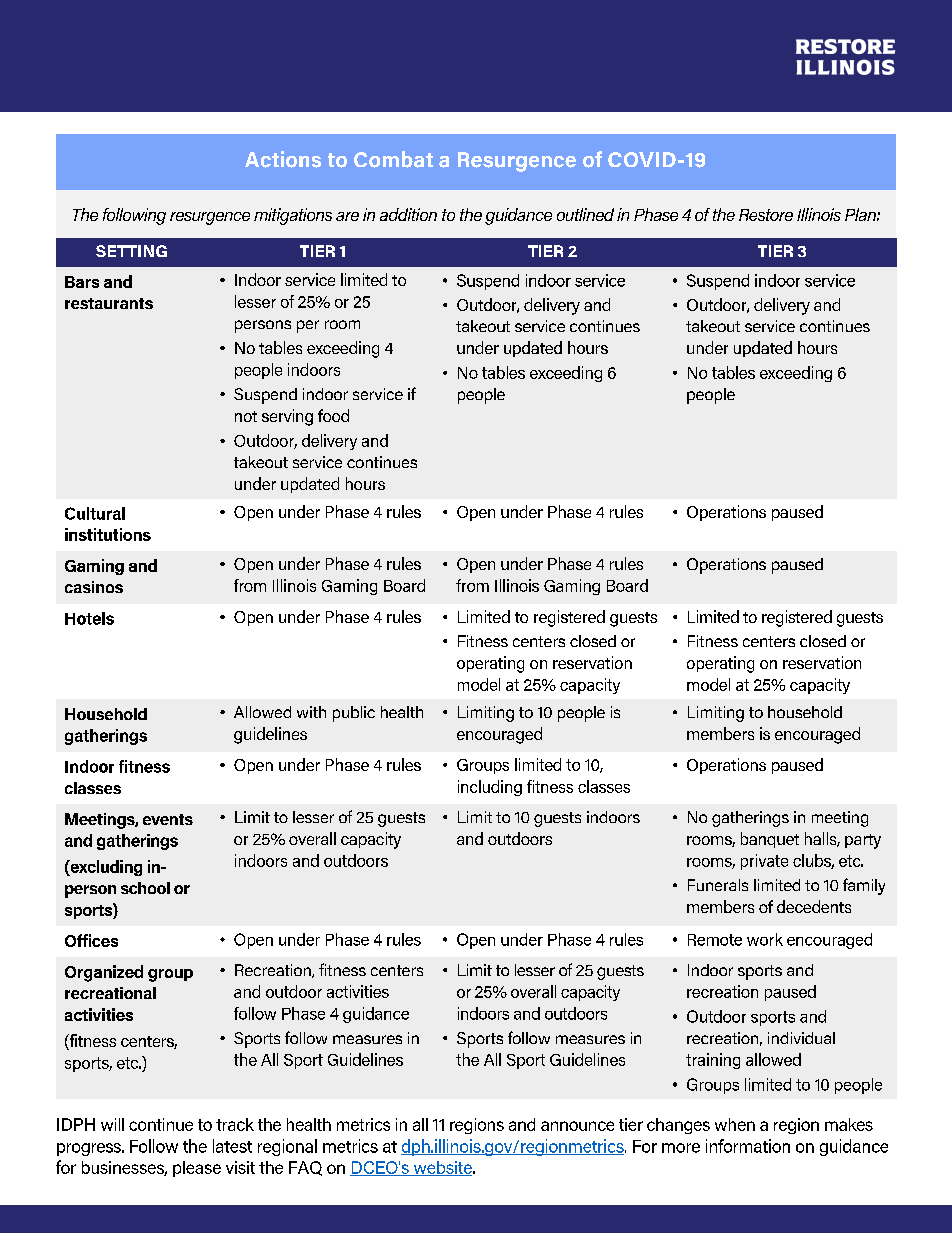  What do you see at coordinates (577, 1126) in the screenshot?
I see `announce` at bounding box center [577, 1126].
